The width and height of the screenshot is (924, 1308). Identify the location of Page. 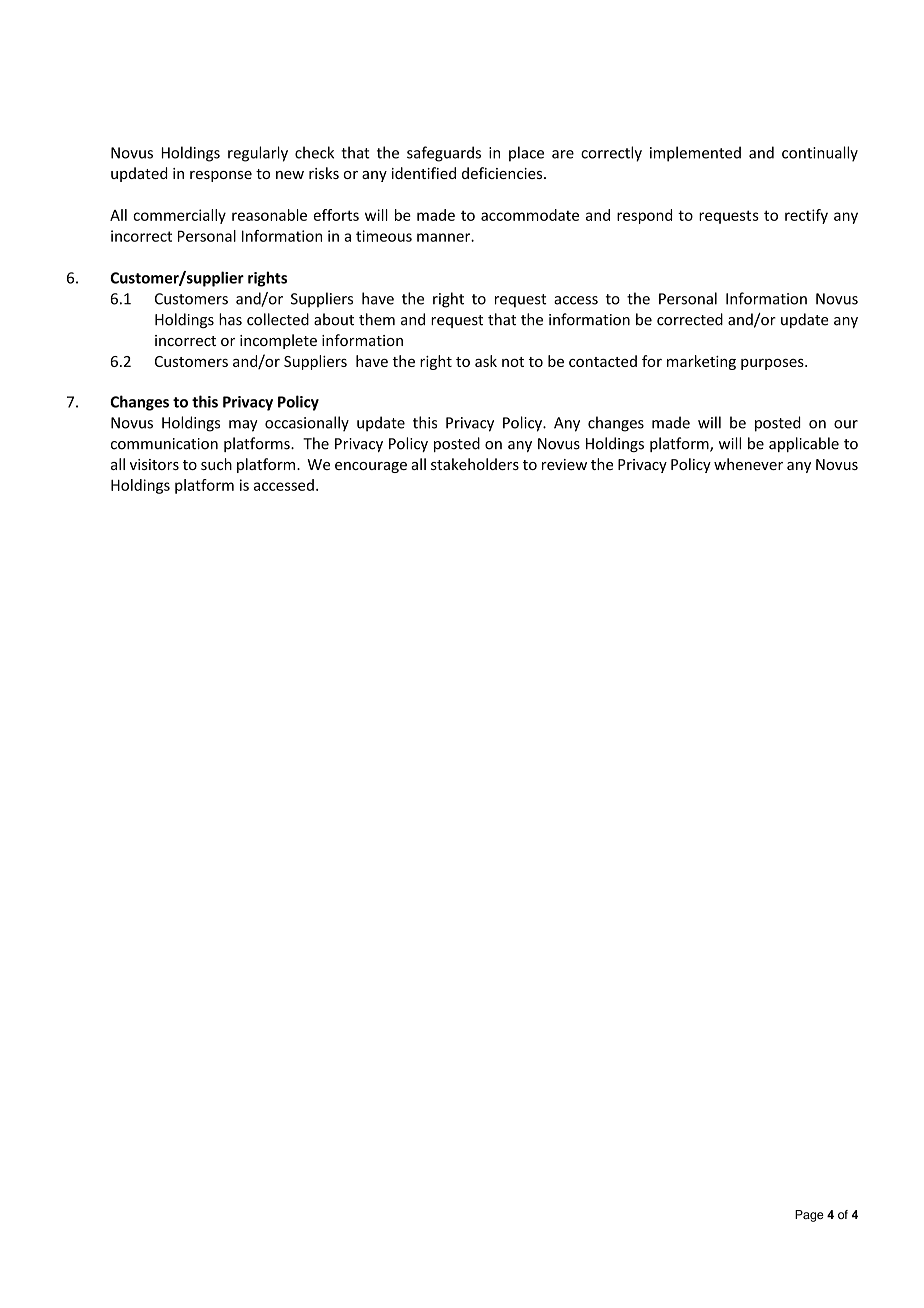
(809, 1216).
